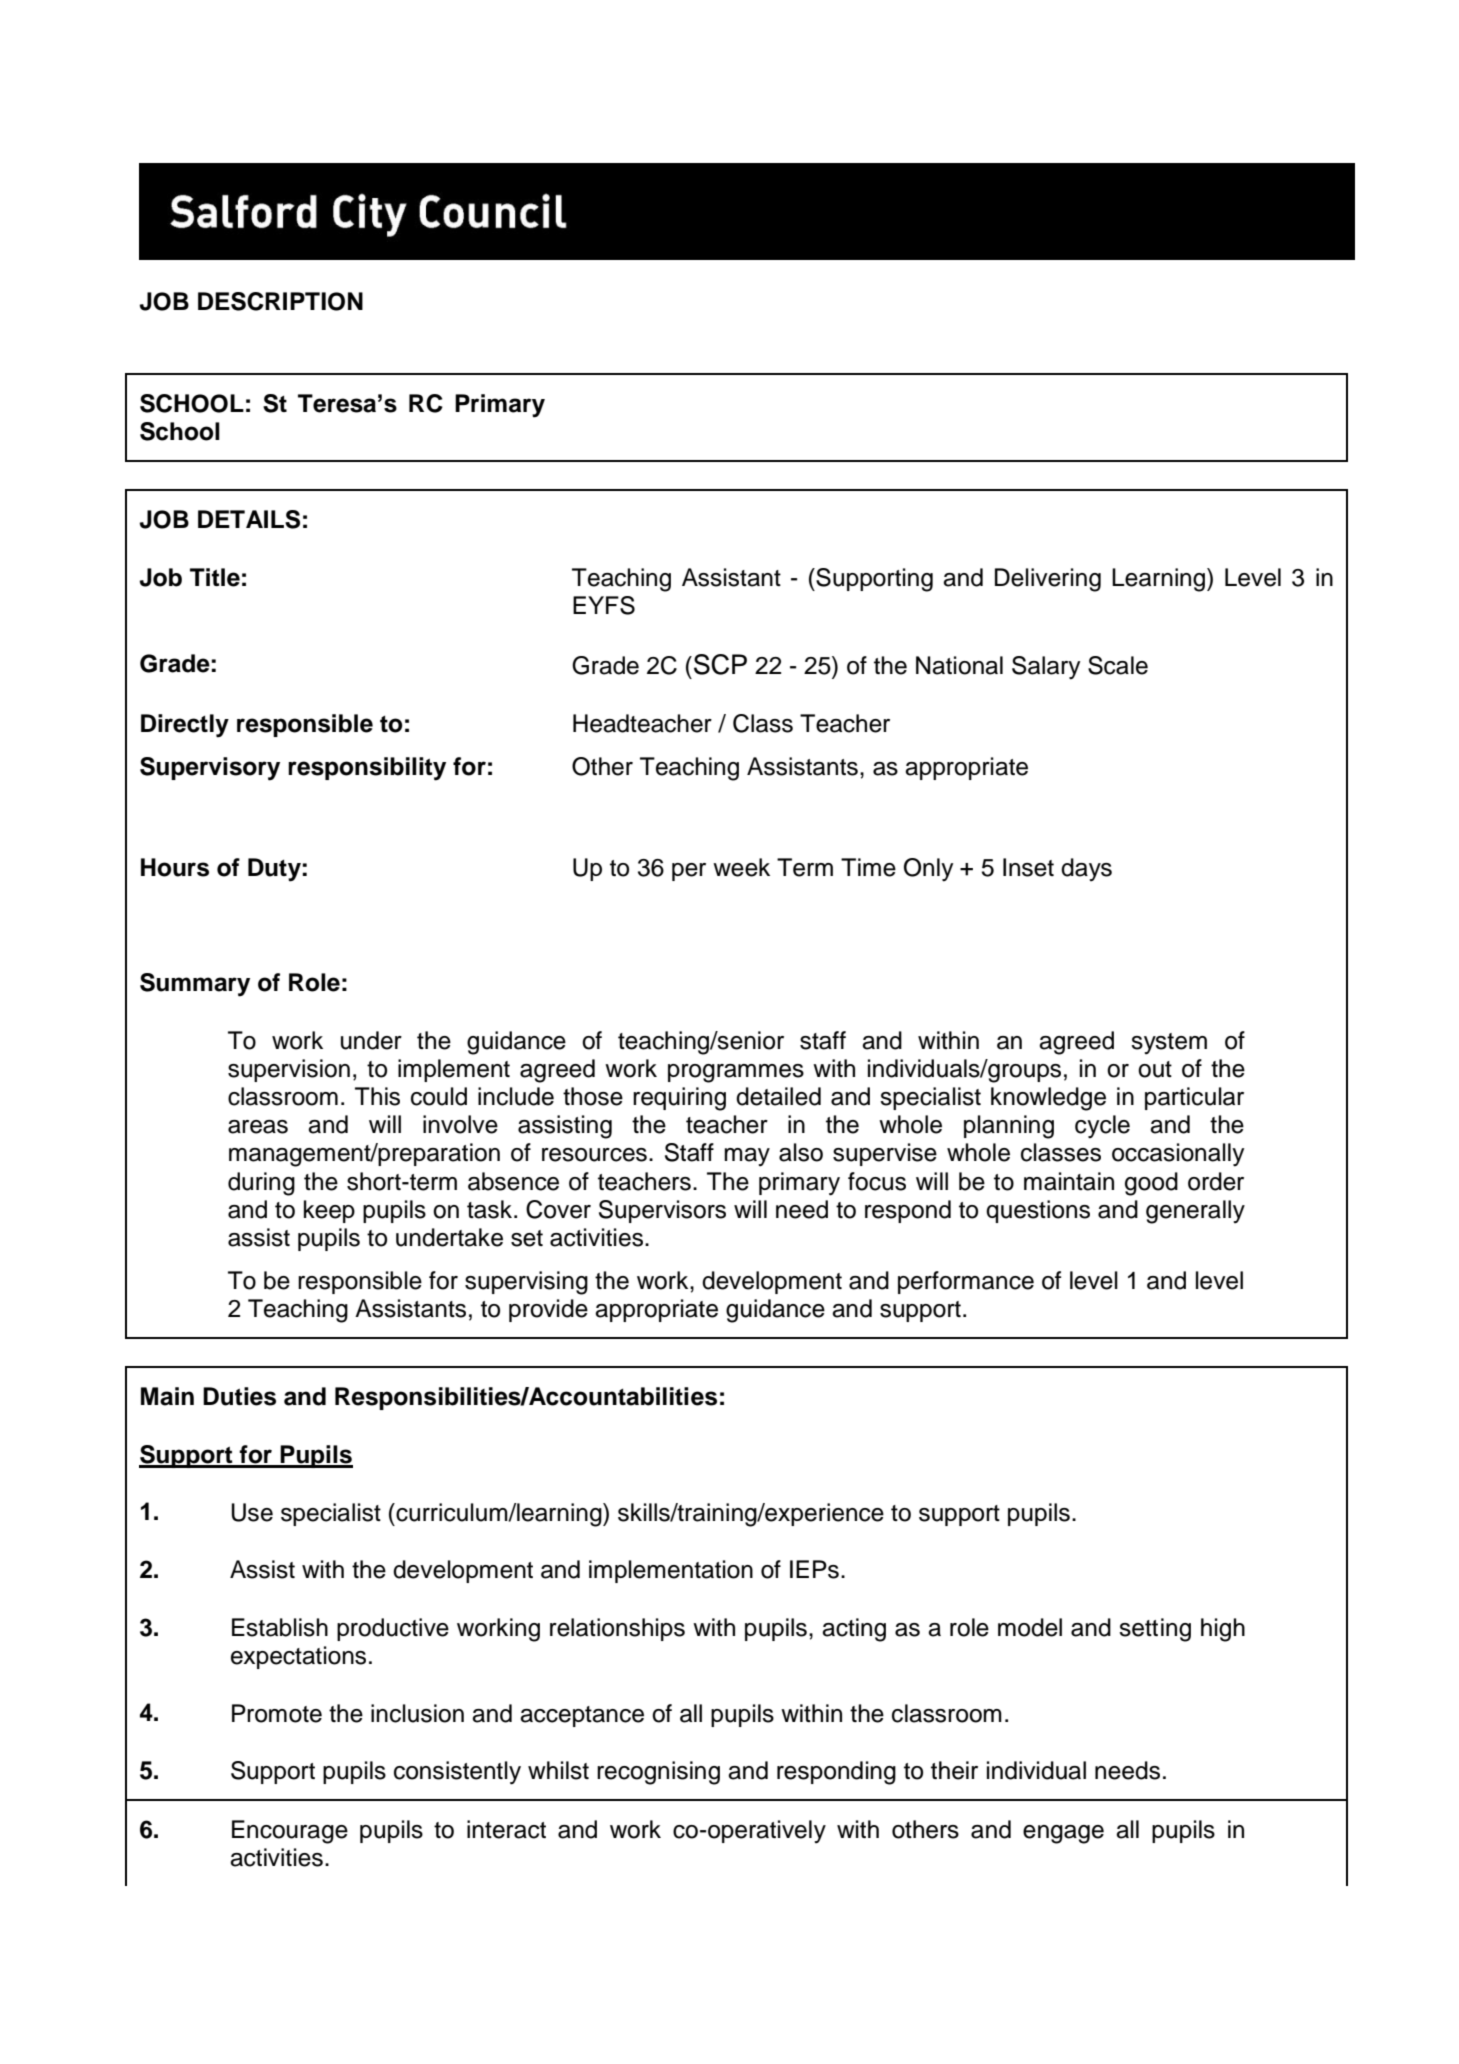  I want to click on recognising, so click(658, 1773).
